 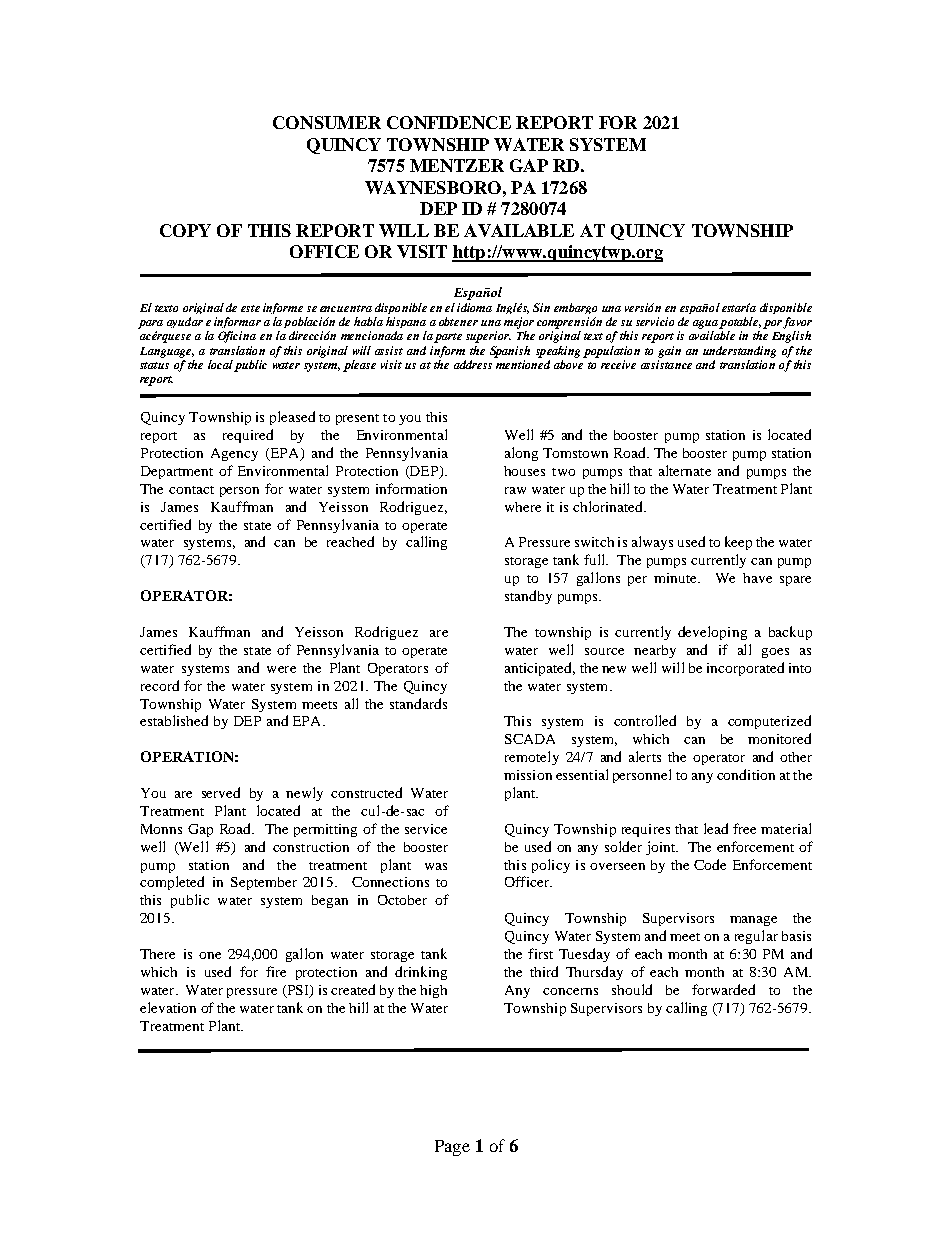 What do you see at coordinates (281, 669) in the document?
I see `were` at bounding box center [281, 669].
